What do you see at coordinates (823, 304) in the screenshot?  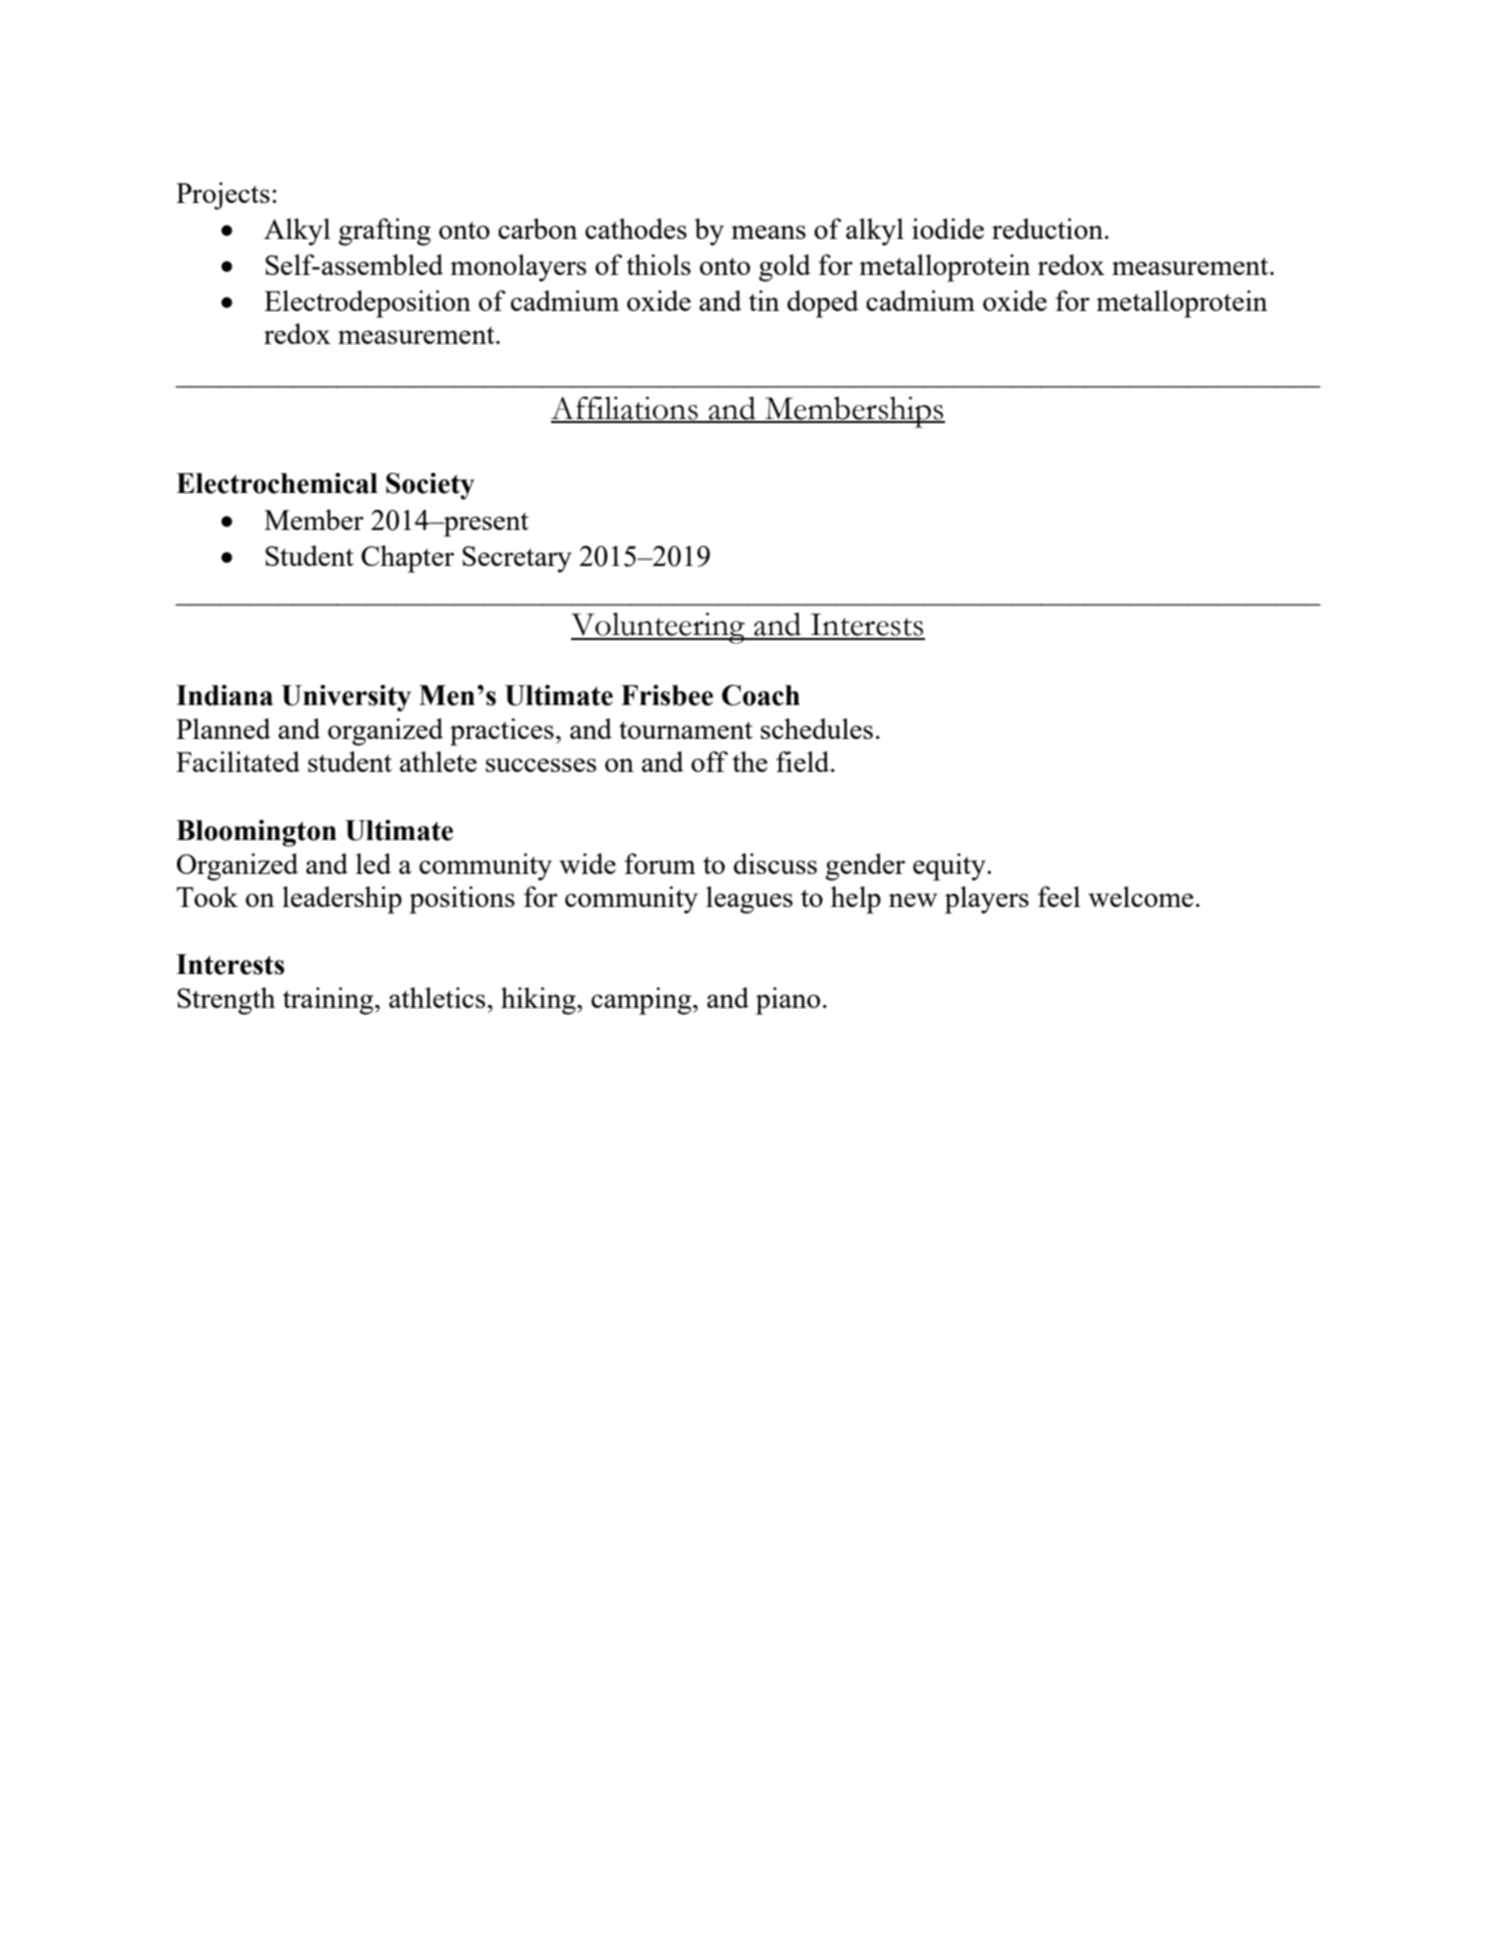 I see `doped` at bounding box center [823, 304].
